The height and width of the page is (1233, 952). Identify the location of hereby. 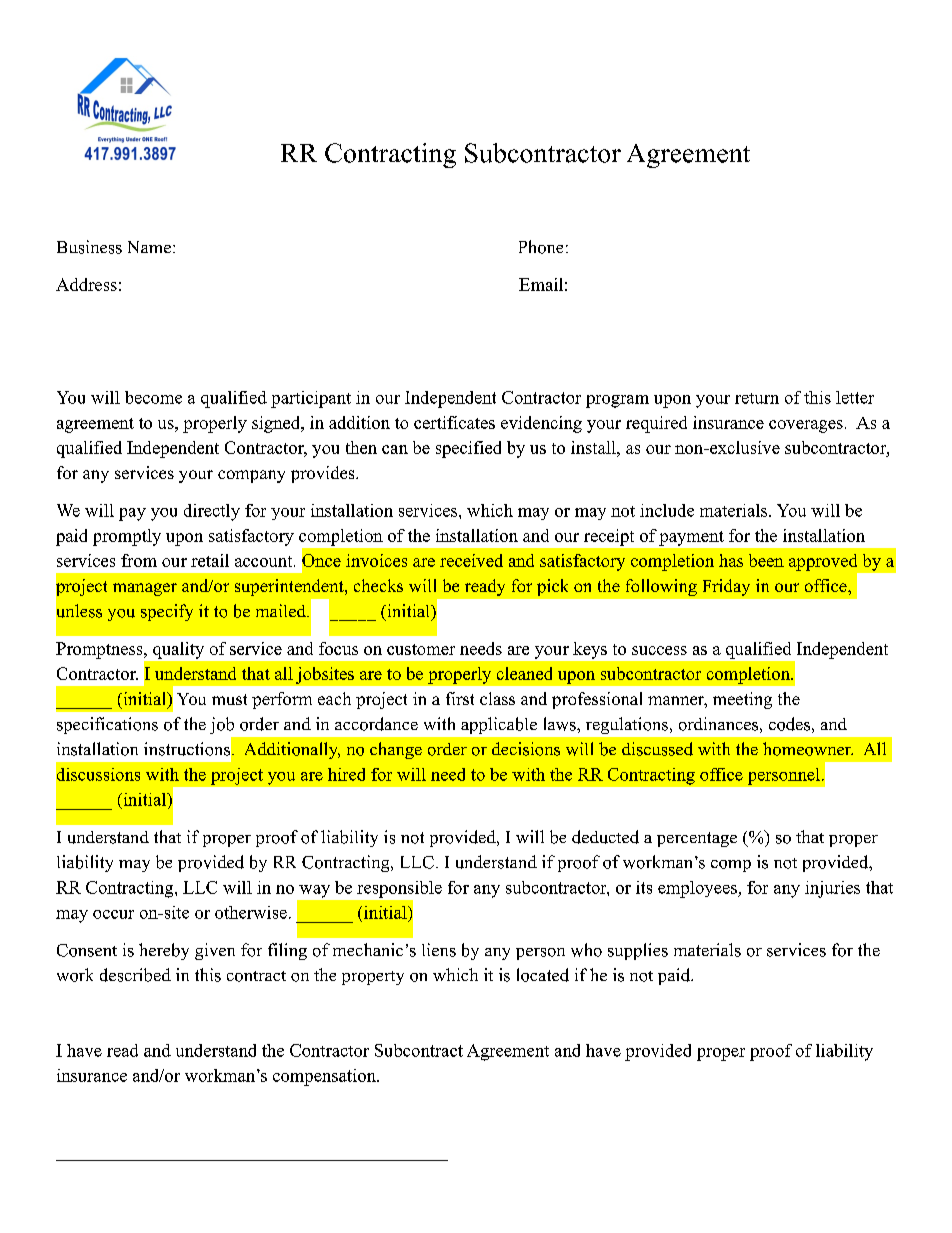
(164, 951).
